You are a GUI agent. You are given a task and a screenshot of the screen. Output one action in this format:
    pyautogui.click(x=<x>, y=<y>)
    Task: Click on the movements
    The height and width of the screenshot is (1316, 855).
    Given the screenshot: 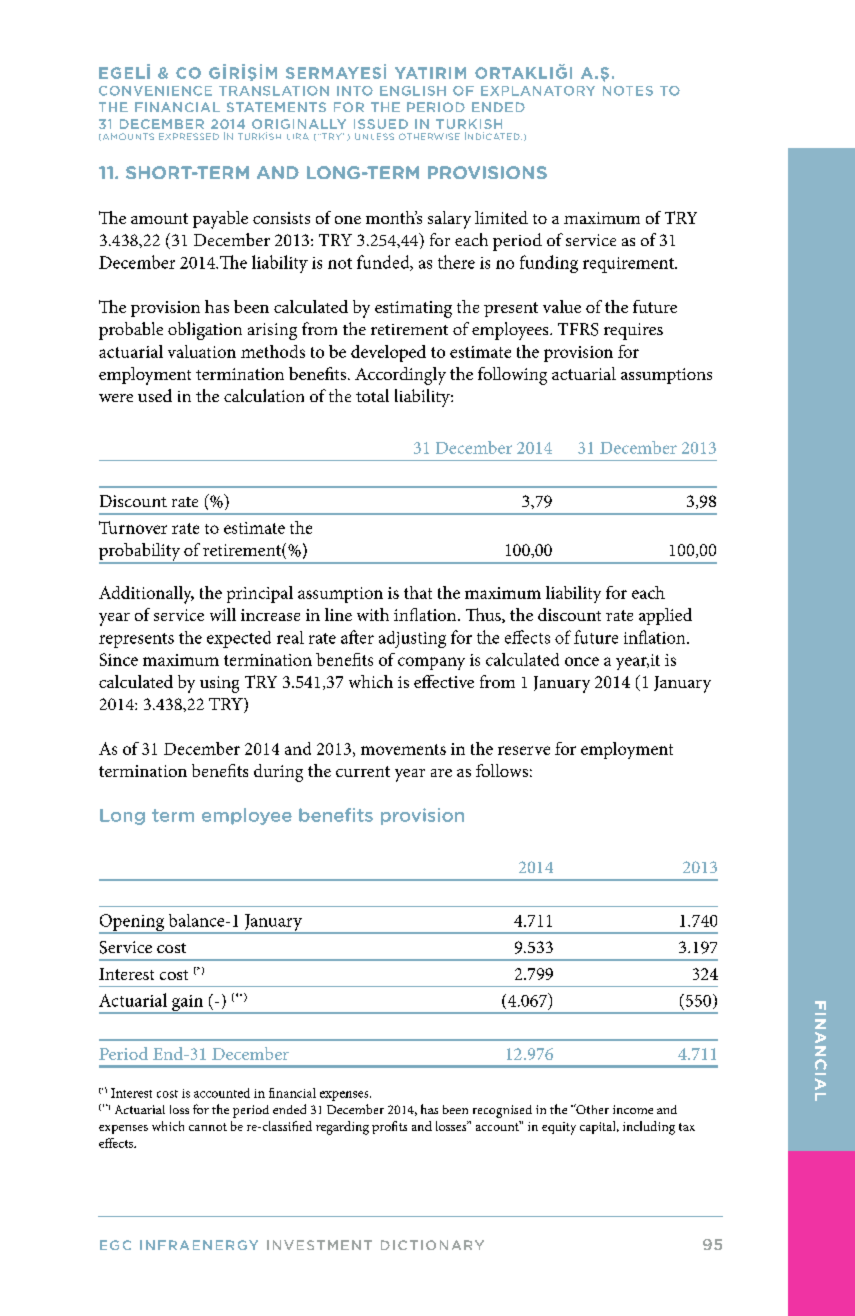 What is the action you would take?
    pyautogui.click(x=403, y=749)
